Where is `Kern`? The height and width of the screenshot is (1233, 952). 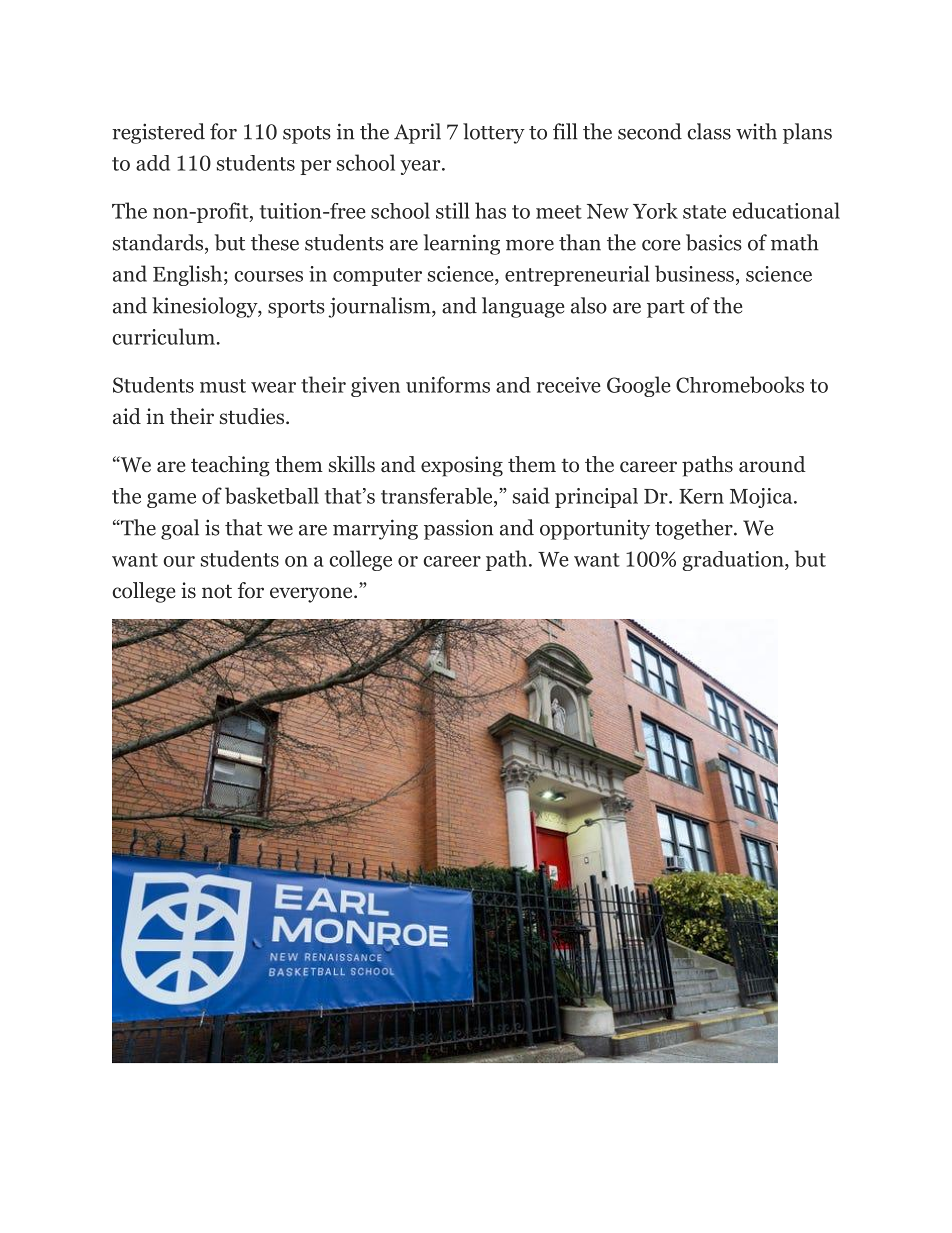 Kern is located at coordinates (701, 496).
